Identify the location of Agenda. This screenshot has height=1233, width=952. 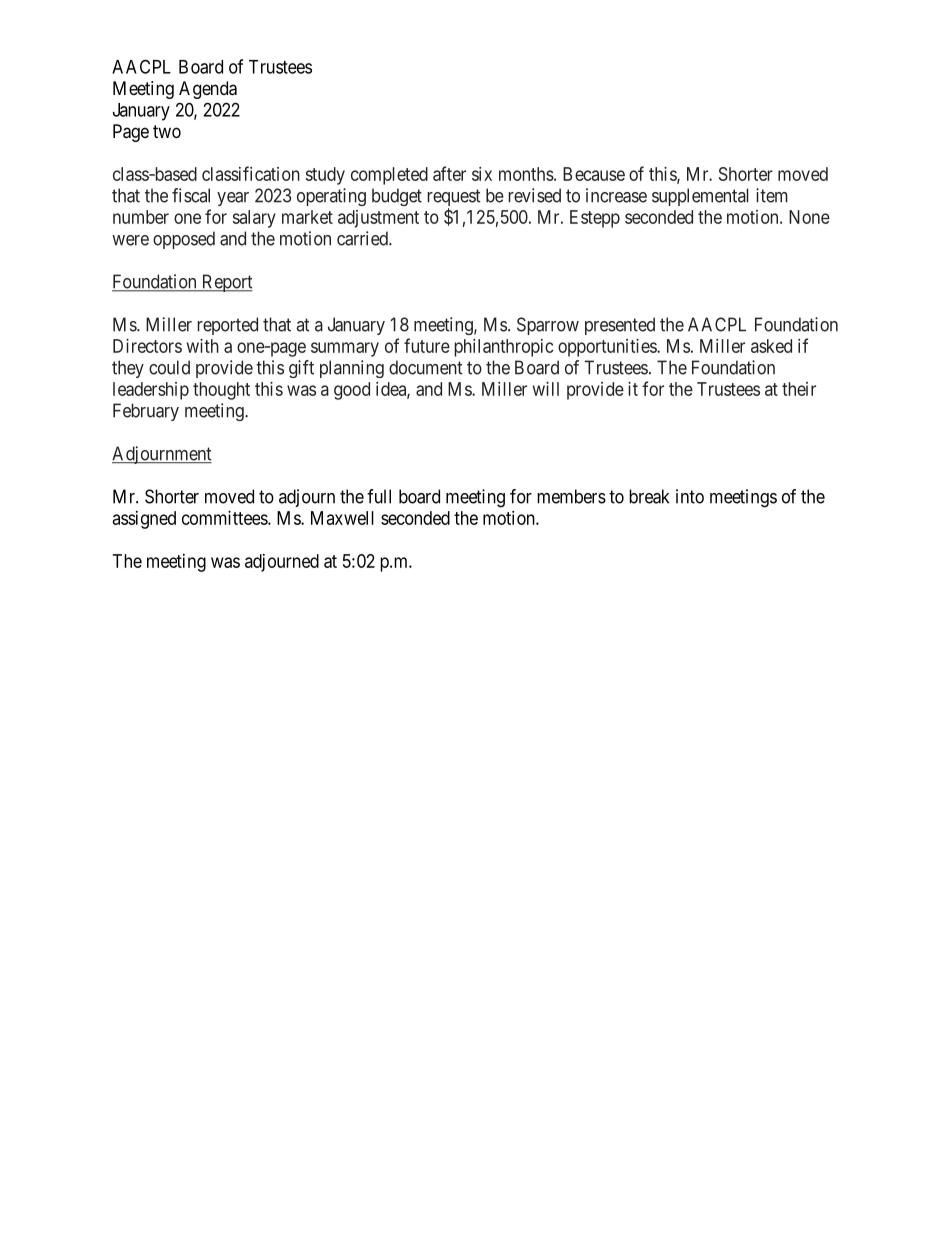
(208, 90).
